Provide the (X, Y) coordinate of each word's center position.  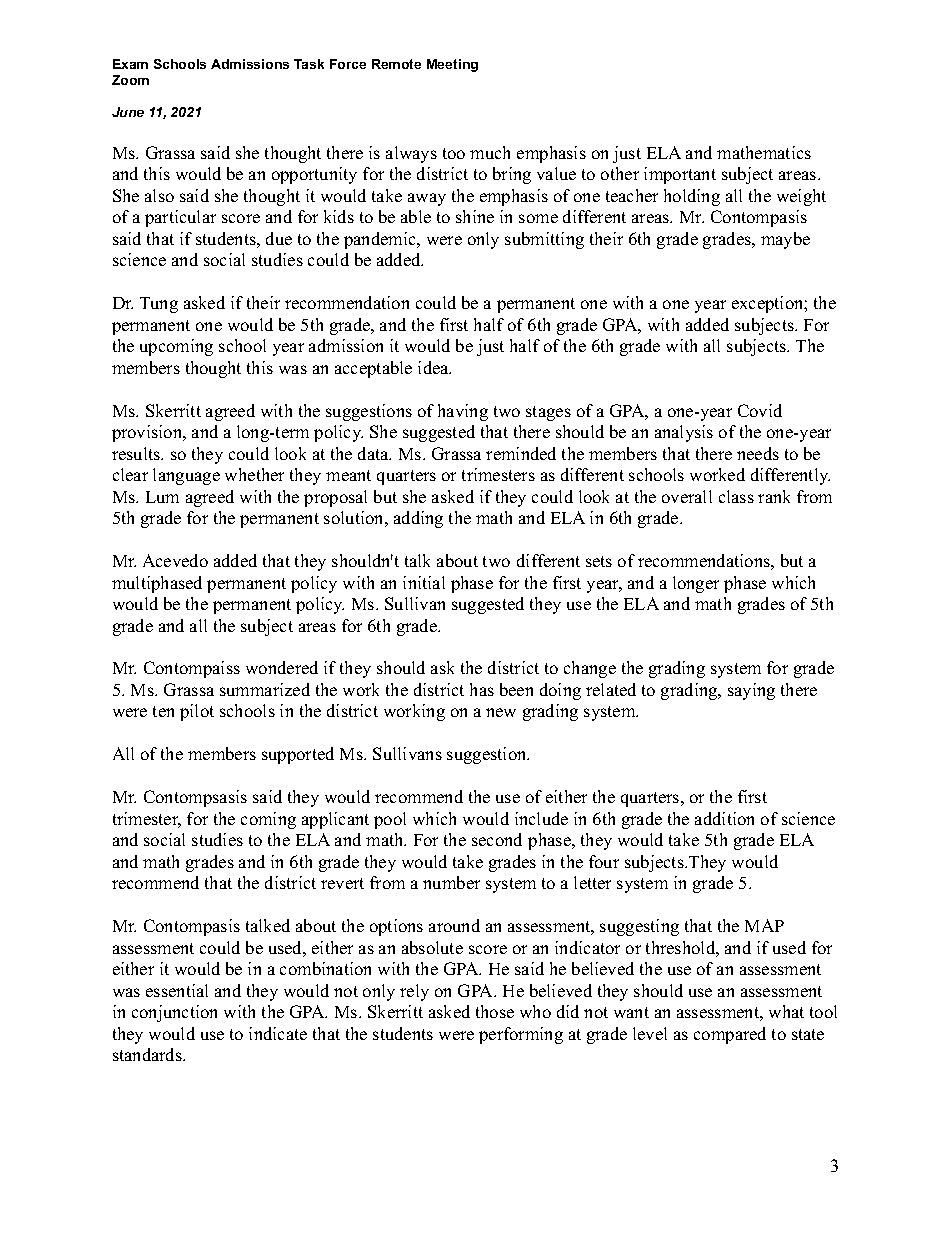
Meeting (452, 65)
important (680, 175)
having (463, 412)
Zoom (130, 80)
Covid (760, 410)
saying (751, 691)
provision (148, 433)
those (495, 1011)
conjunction (174, 1013)
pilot (197, 712)
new (501, 712)
